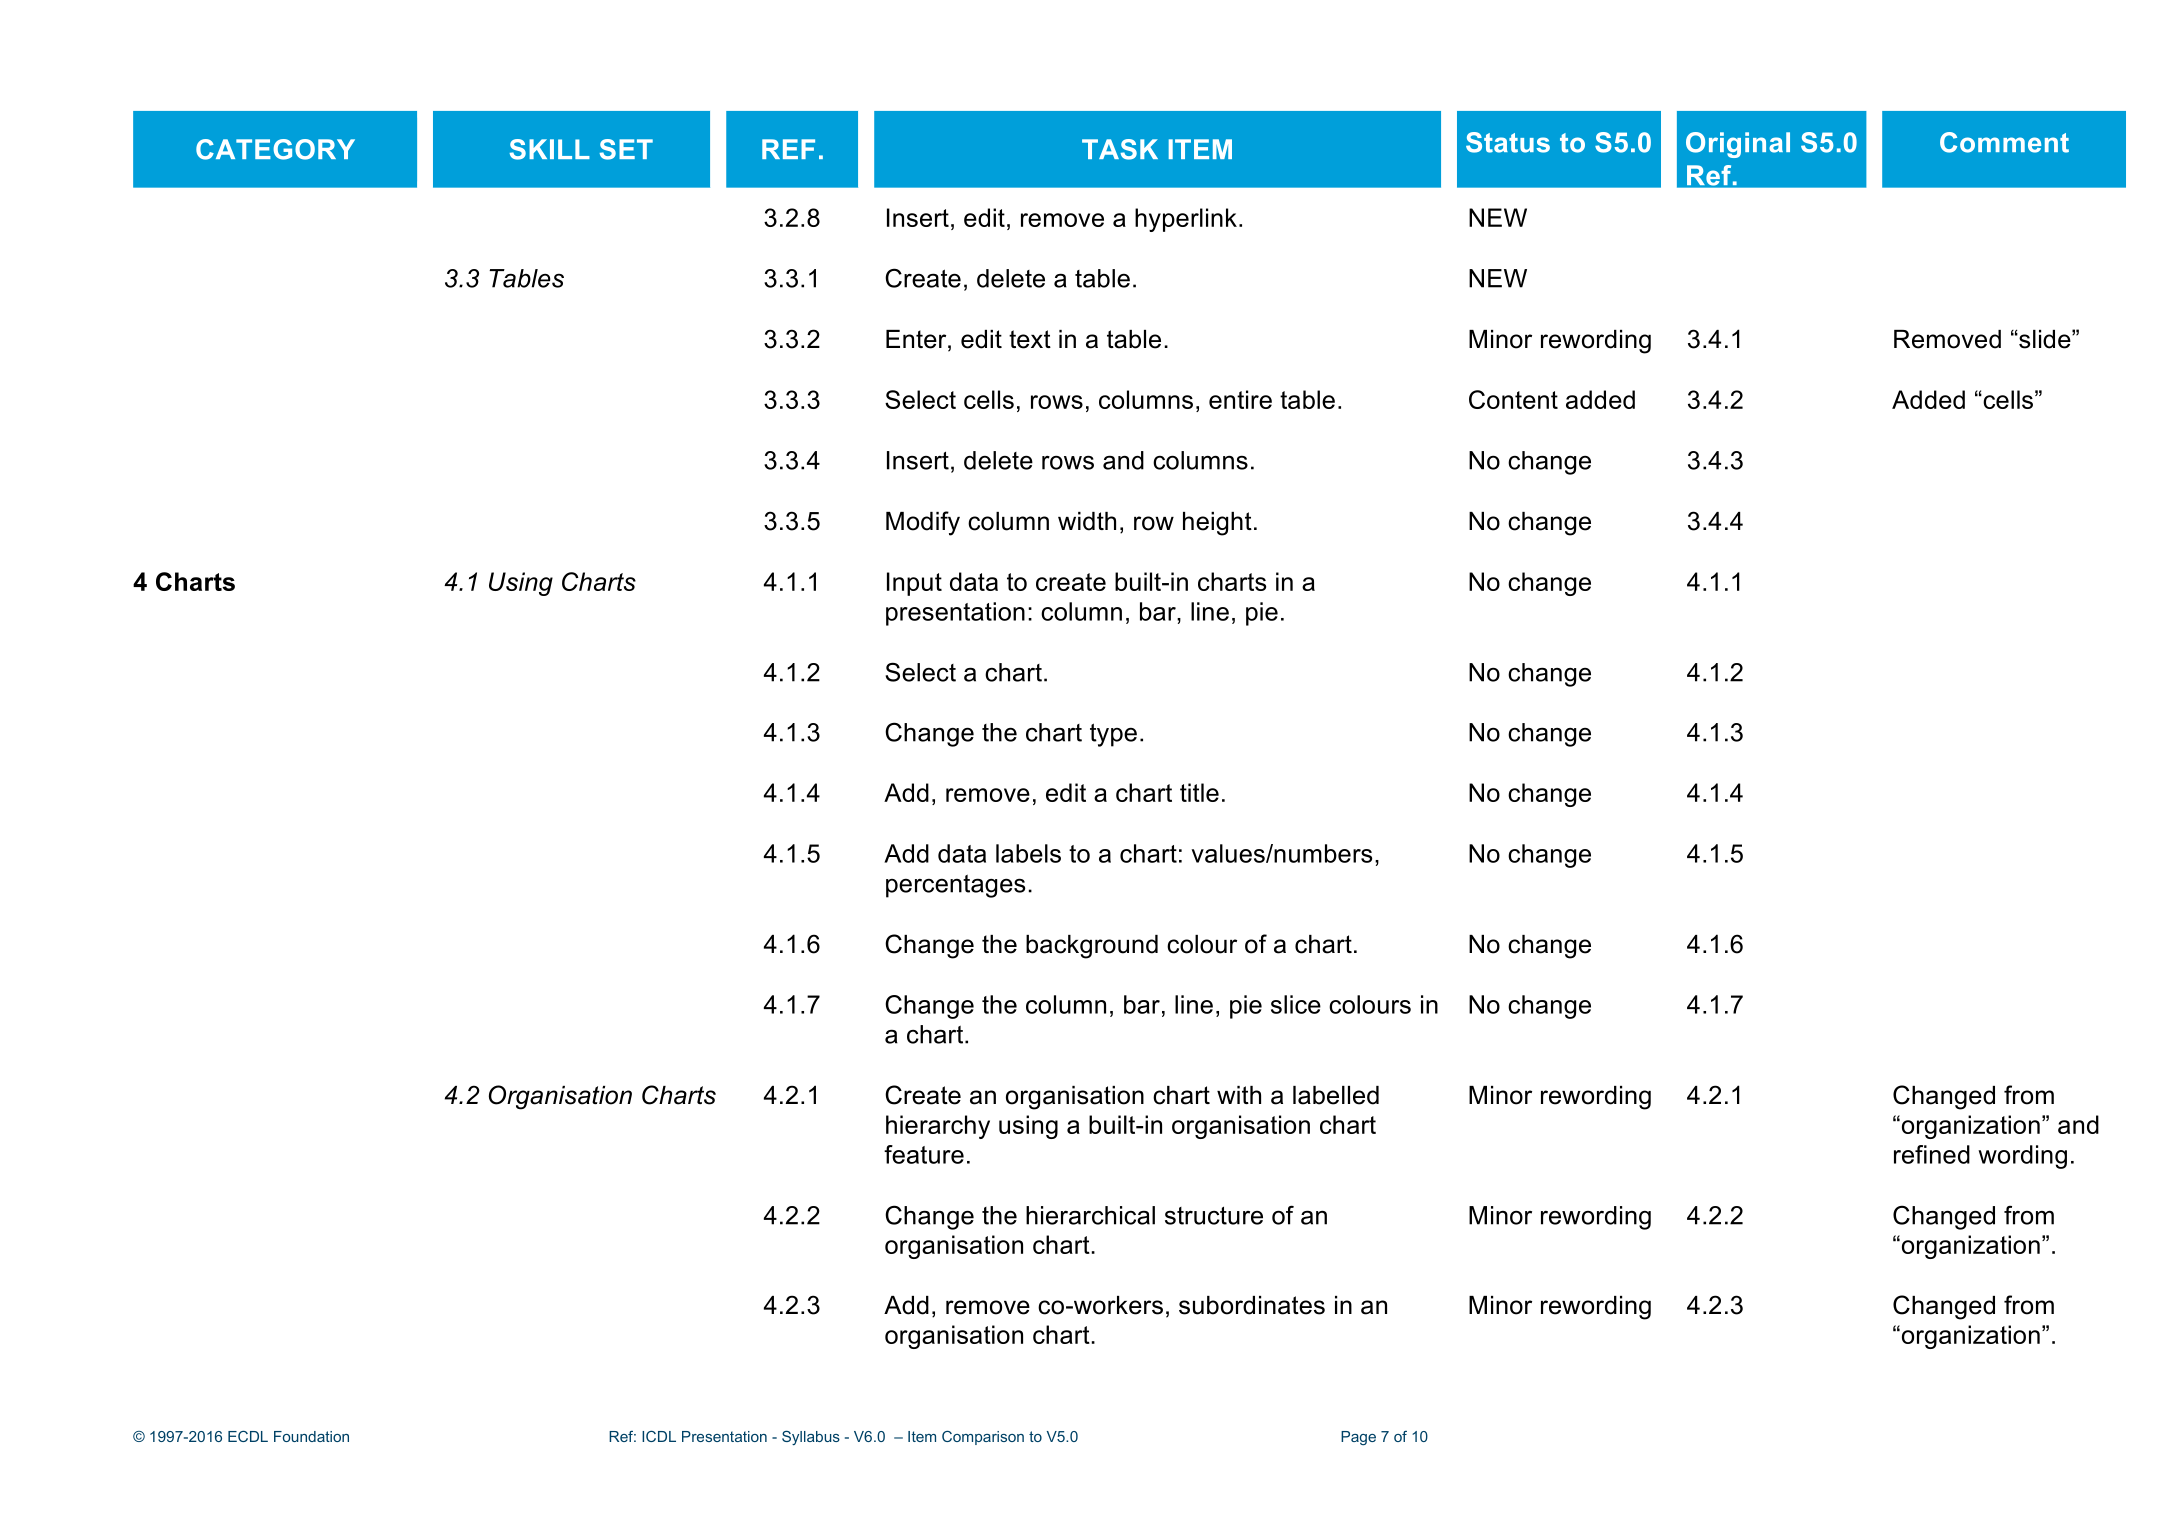 This image has width=2172, height=1535. I want to click on percentages, so click(955, 886).
